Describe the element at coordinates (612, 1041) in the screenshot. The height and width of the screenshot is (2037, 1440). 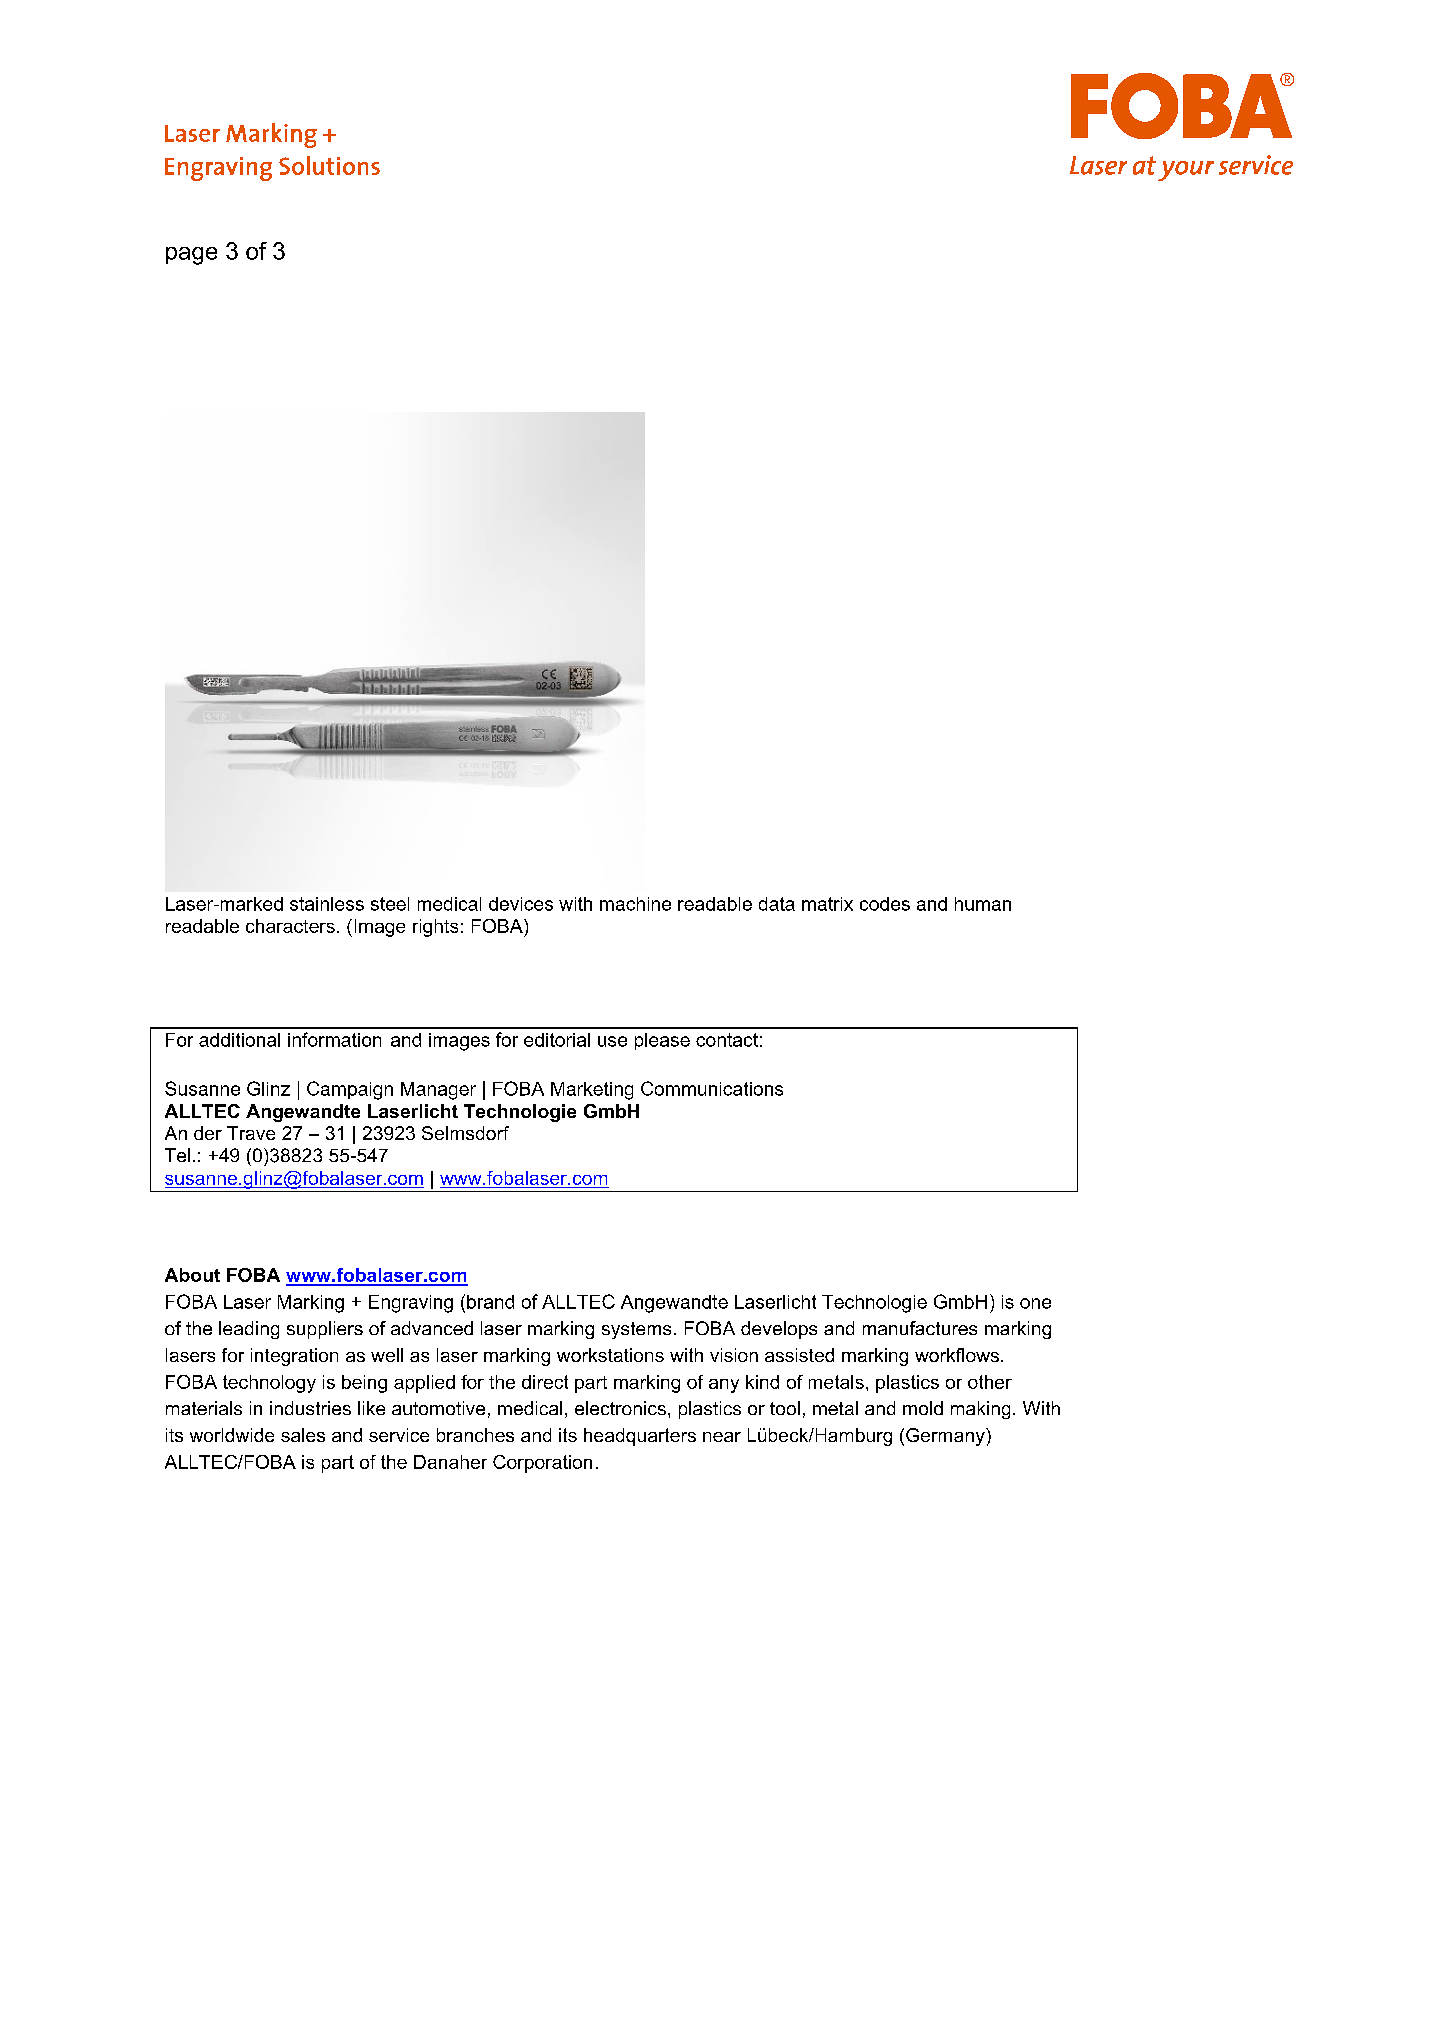
I see `use` at that location.
